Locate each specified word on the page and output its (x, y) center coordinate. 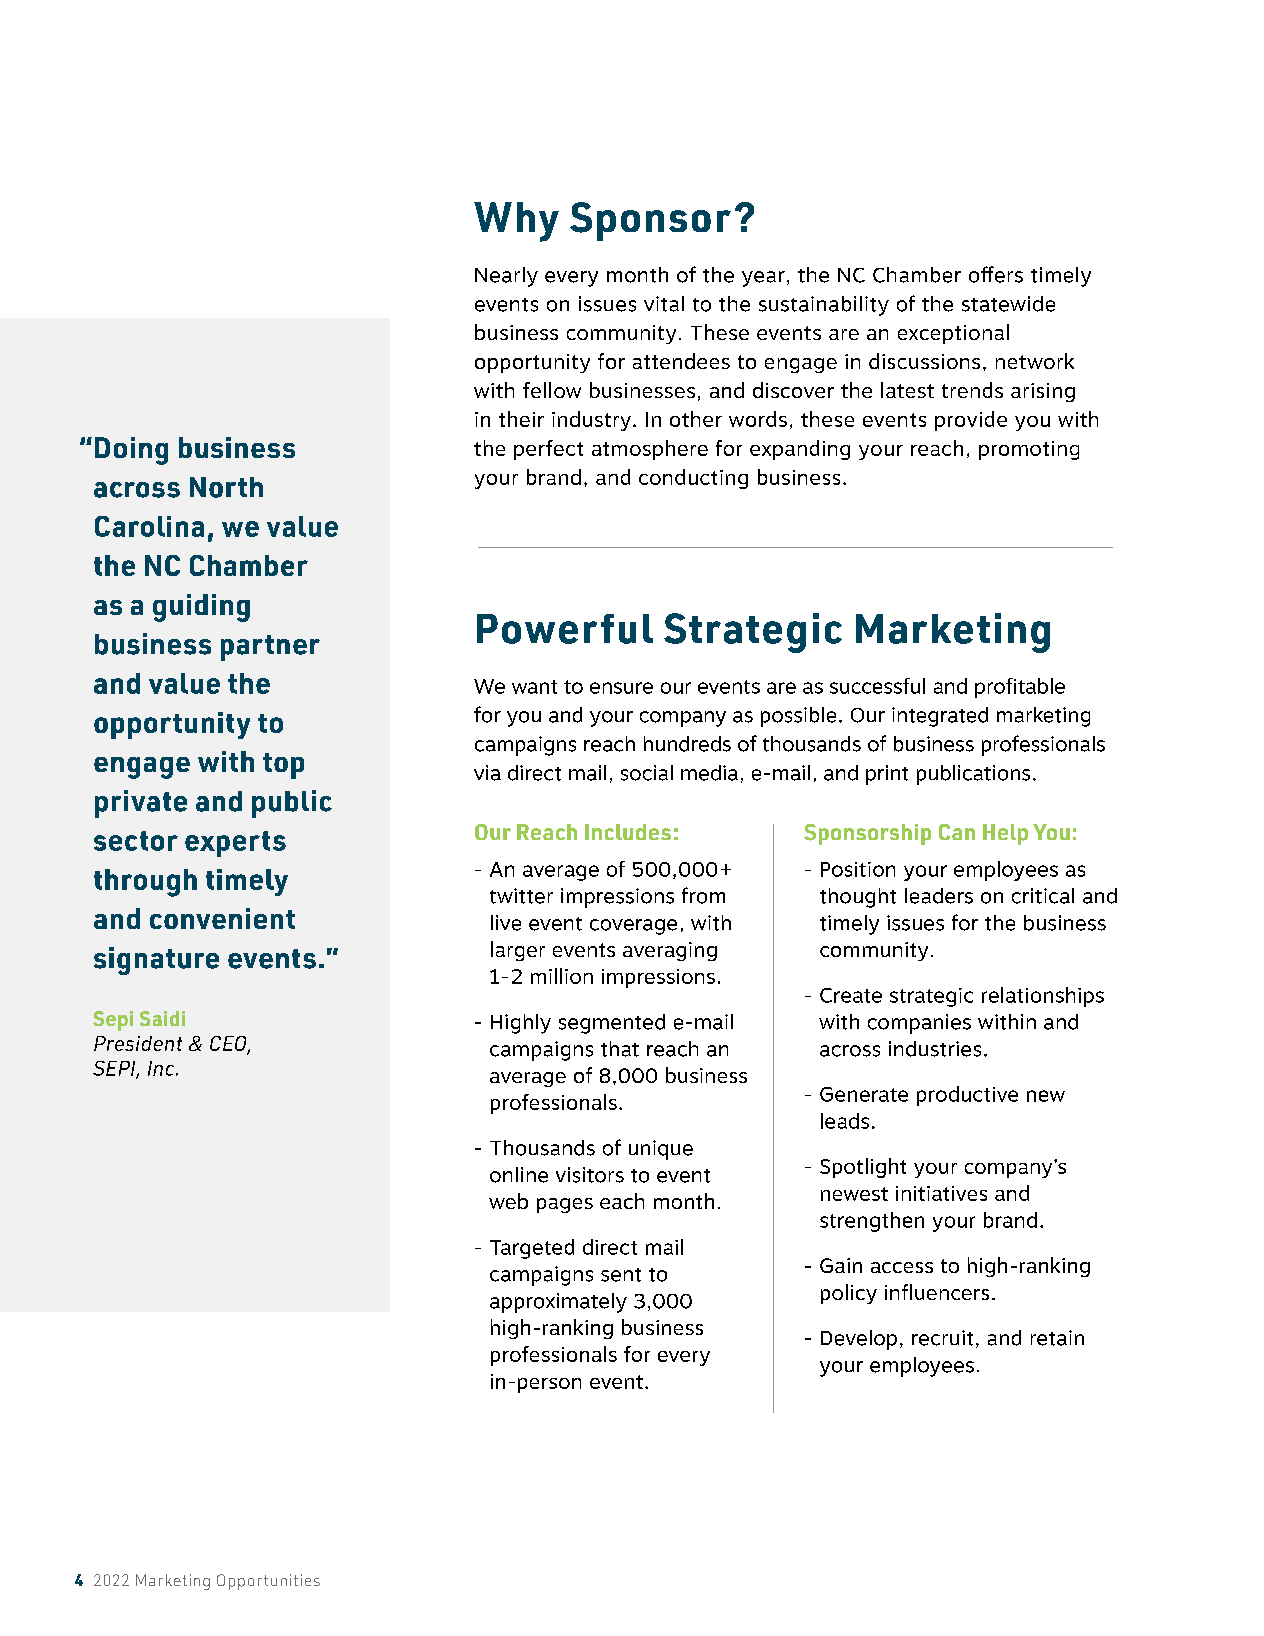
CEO (229, 1044)
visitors (590, 1175)
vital (664, 304)
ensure (621, 688)
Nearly (506, 277)
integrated (940, 717)
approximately (558, 1303)
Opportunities (268, 1582)
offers (996, 274)
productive (967, 1096)
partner (270, 648)
